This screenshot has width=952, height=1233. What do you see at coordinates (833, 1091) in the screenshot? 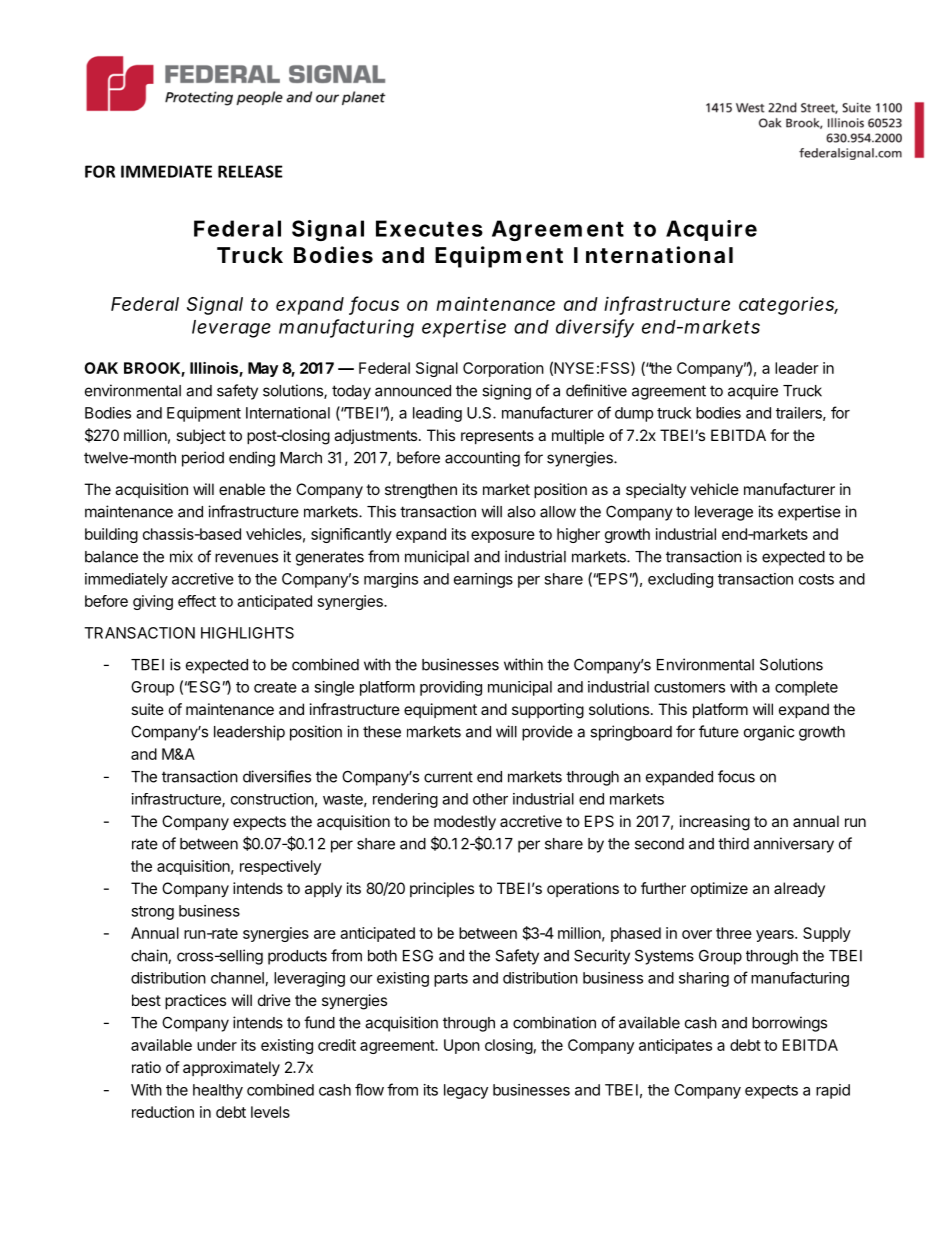
I see `rapid` at bounding box center [833, 1091].
